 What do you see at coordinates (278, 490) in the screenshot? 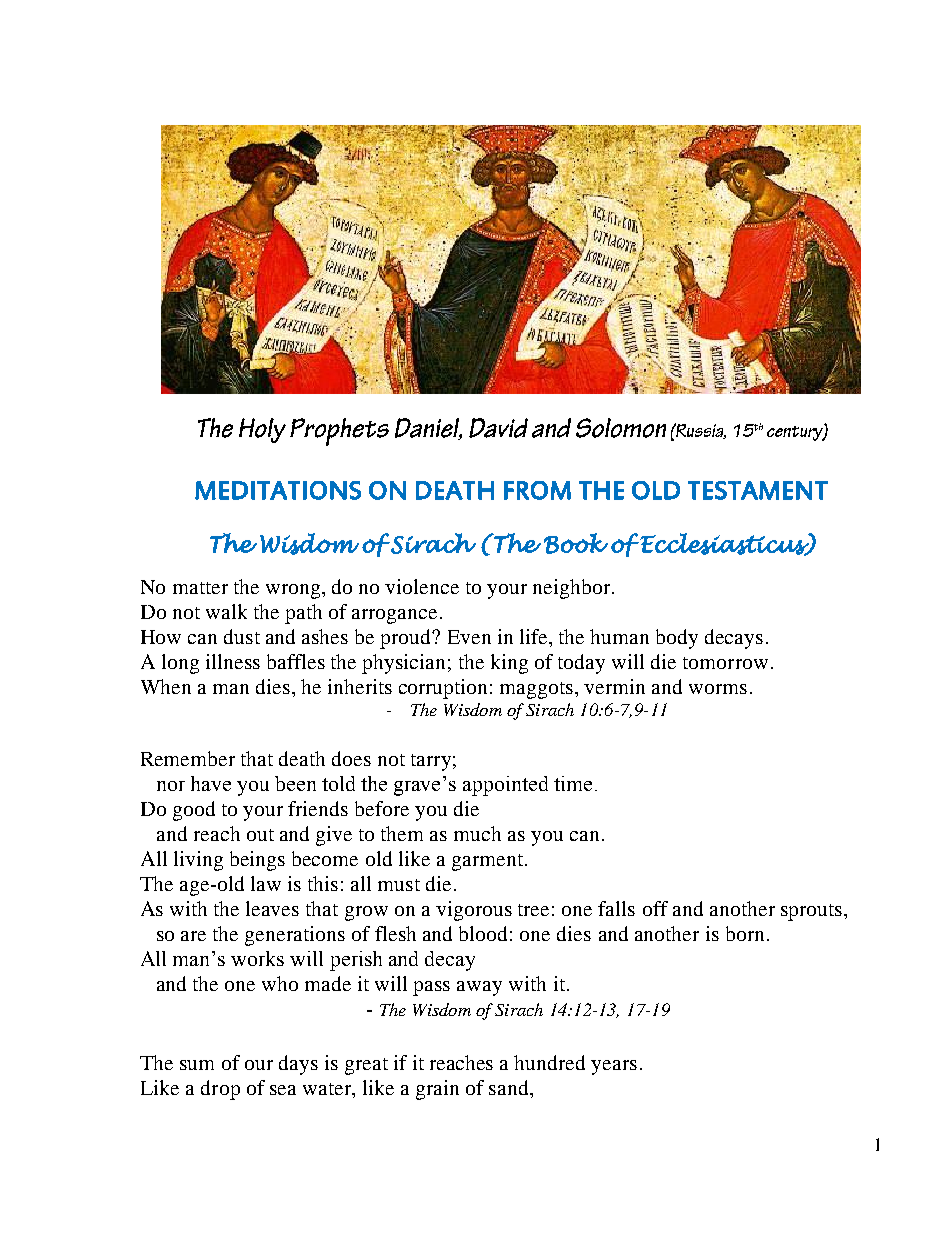
I see `MEDITATIONS` at bounding box center [278, 490].
